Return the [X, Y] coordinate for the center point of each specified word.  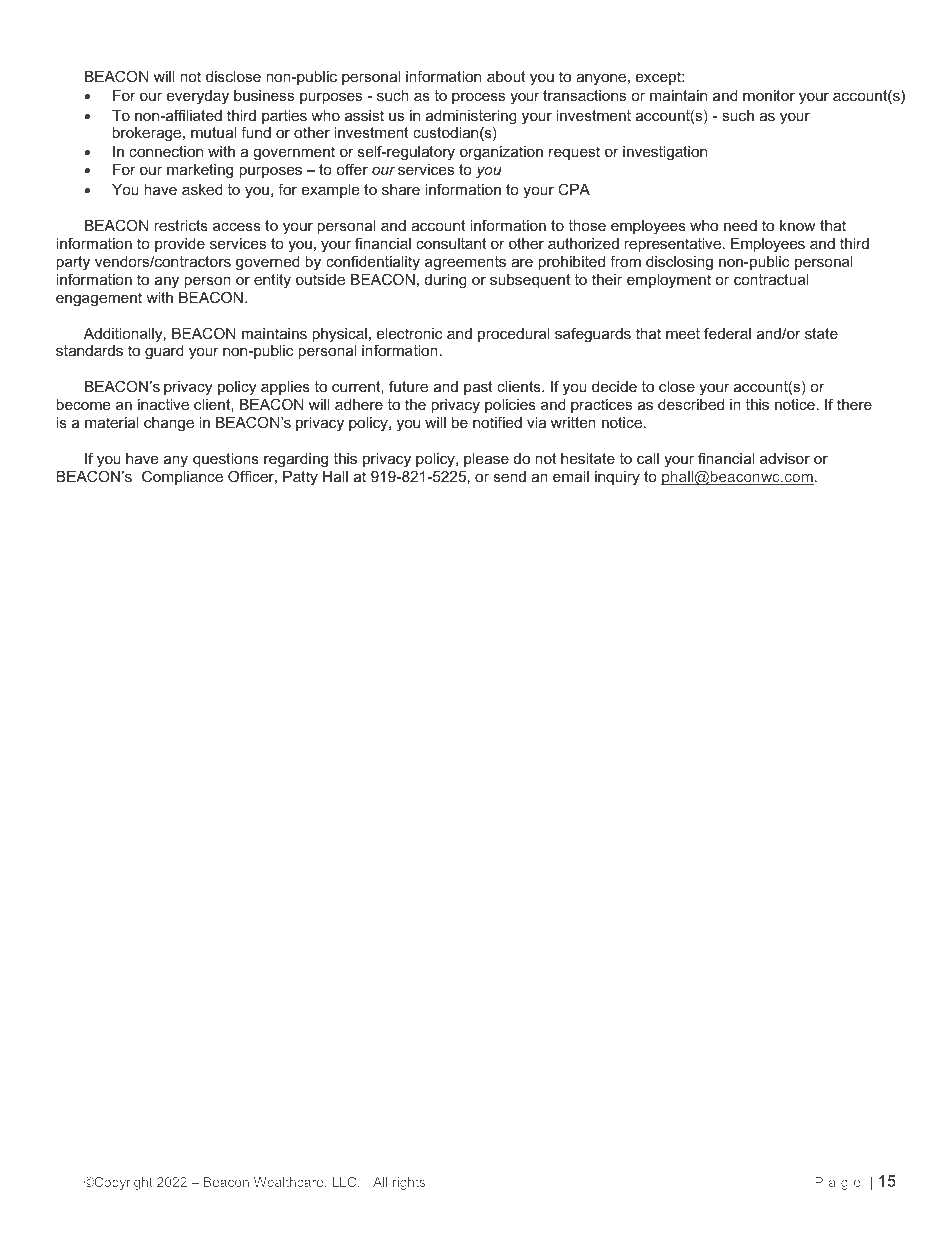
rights [409, 1183]
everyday [198, 97]
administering [471, 118]
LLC [345, 1182]
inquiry [617, 478]
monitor [769, 95]
